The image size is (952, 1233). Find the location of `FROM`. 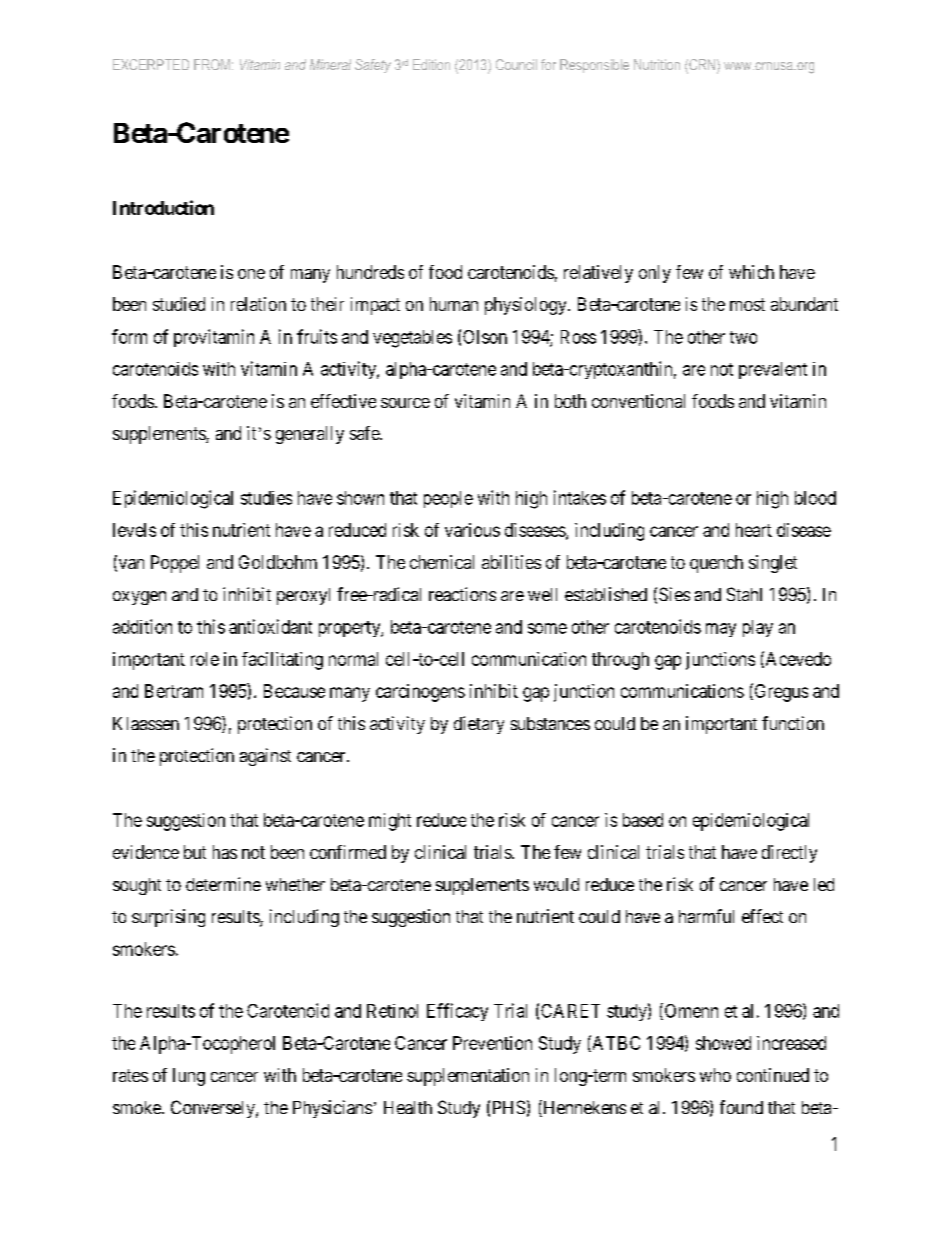

FROM is located at coordinates (212, 64).
